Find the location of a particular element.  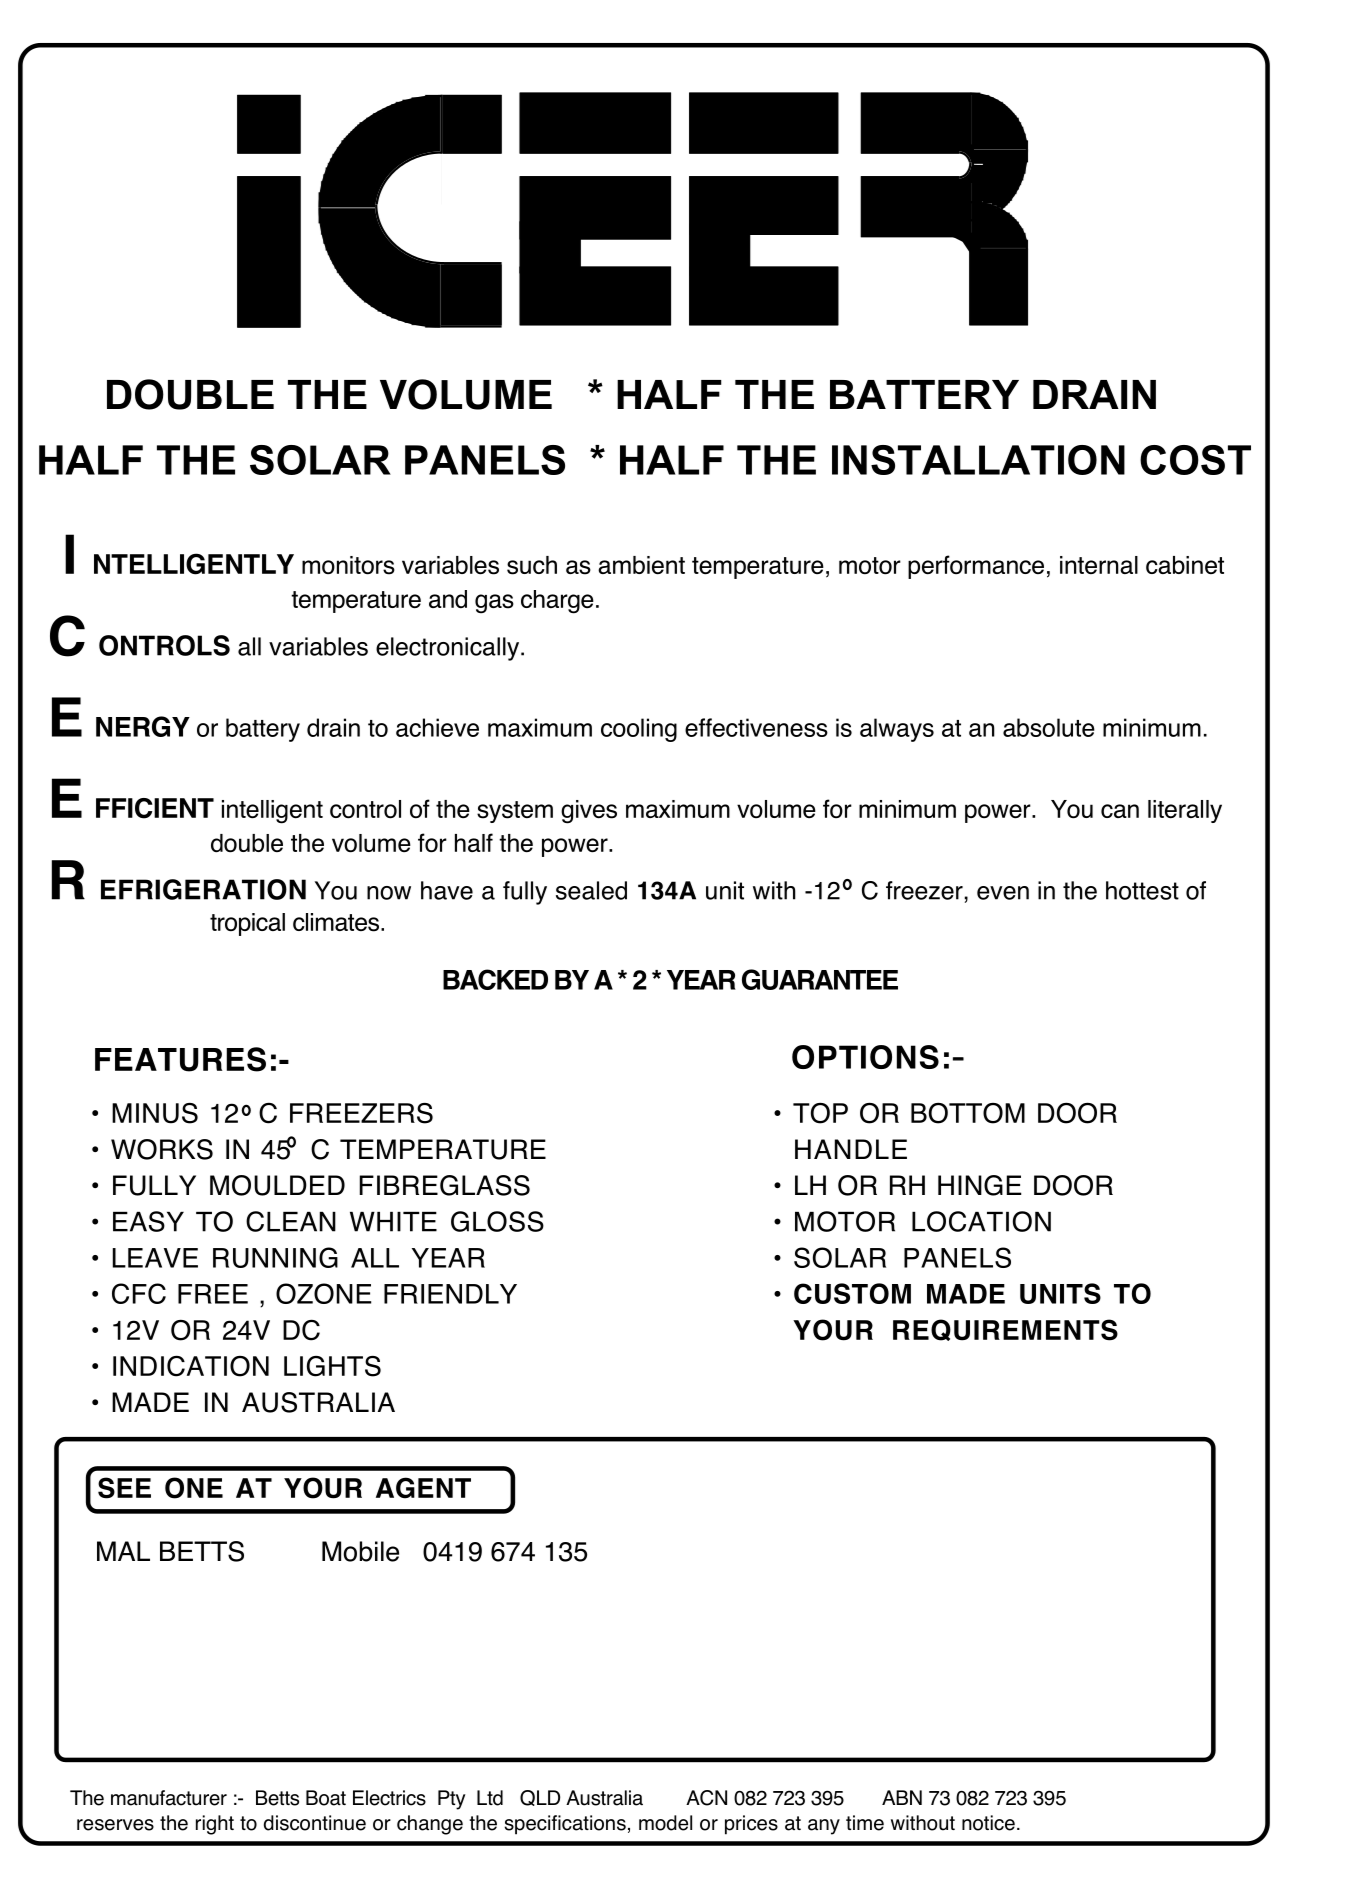

intelligent is located at coordinates (272, 812).
